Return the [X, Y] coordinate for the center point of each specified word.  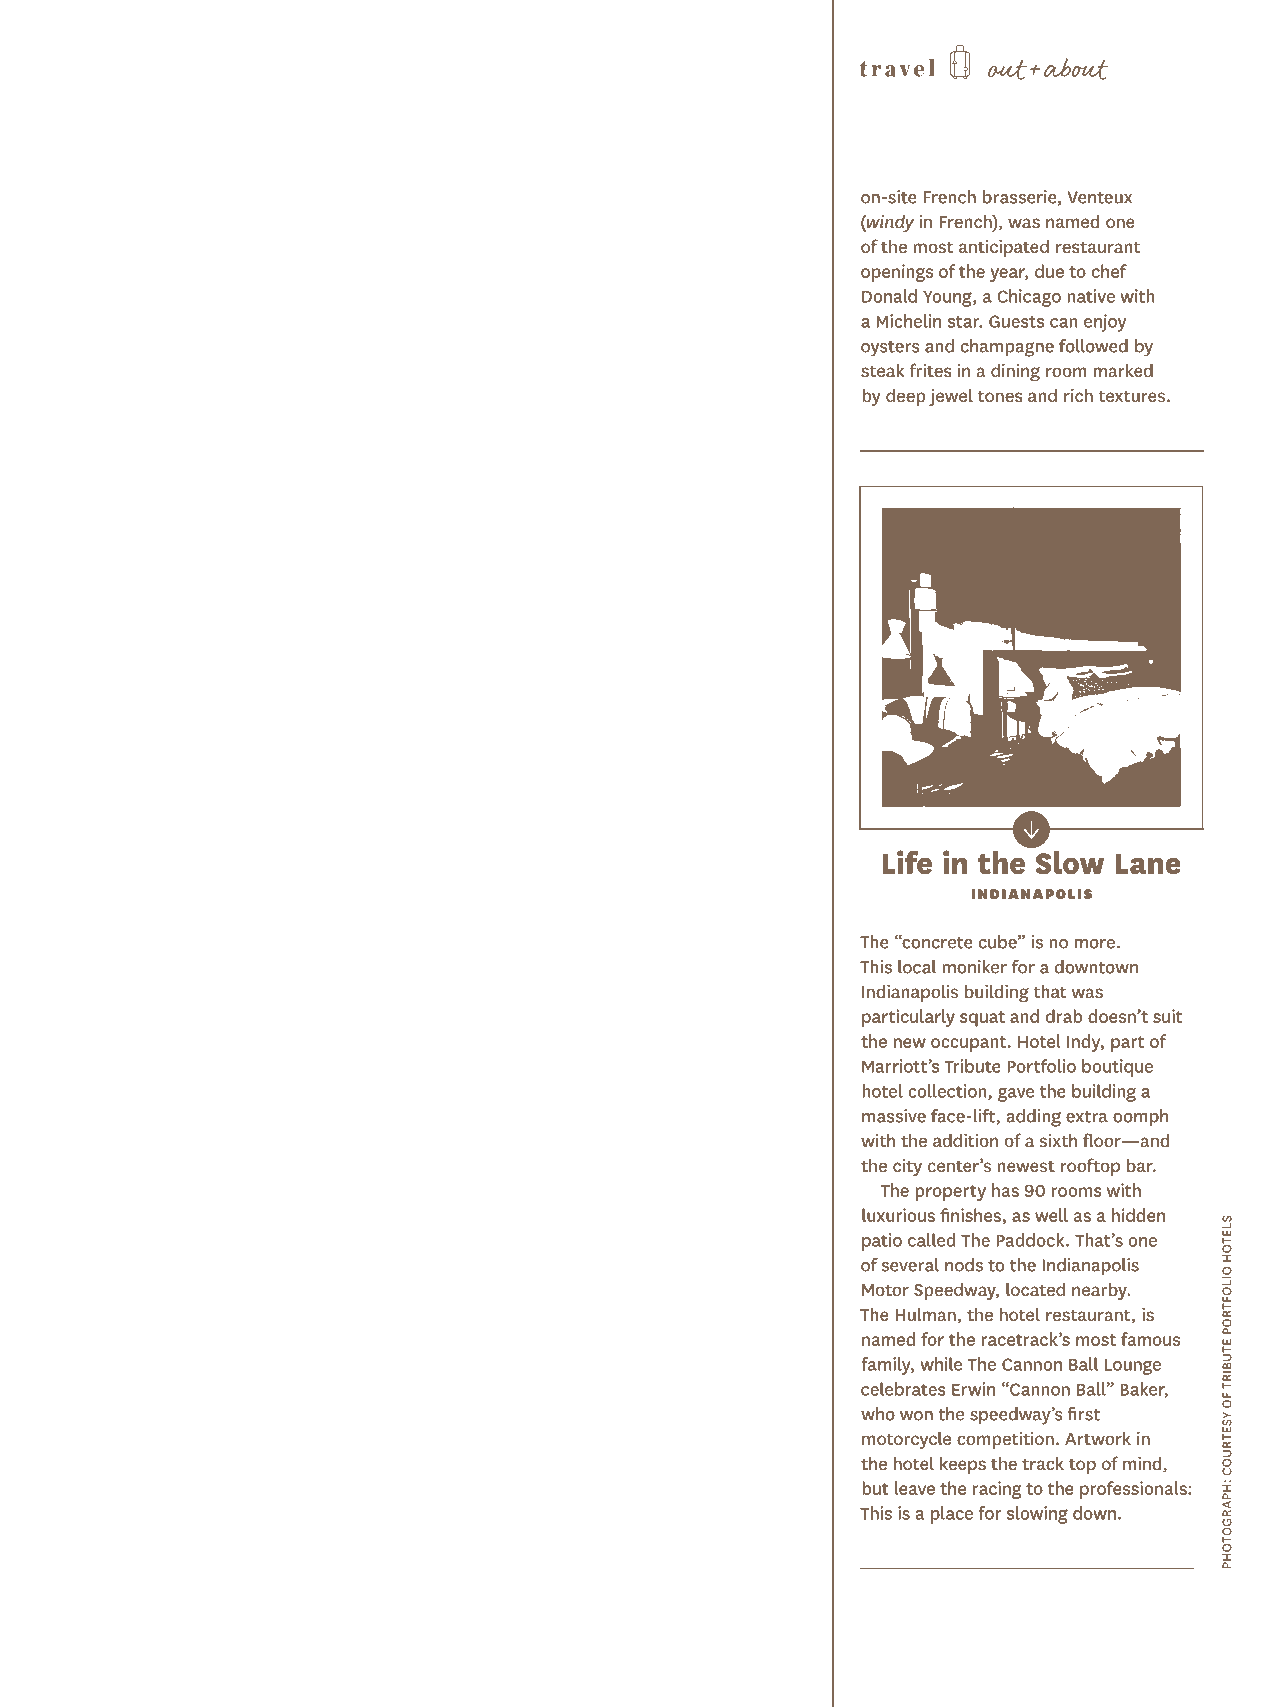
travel [897, 68]
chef [1109, 271]
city [907, 1167]
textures [1133, 396]
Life [907, 862]
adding [1034, 1118]
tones [1000, 396]
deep [905, 397]
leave [915, 1488]
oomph [1140, 1118]
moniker [974, 967]
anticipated [1004, 248]
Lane [1148, 864]
